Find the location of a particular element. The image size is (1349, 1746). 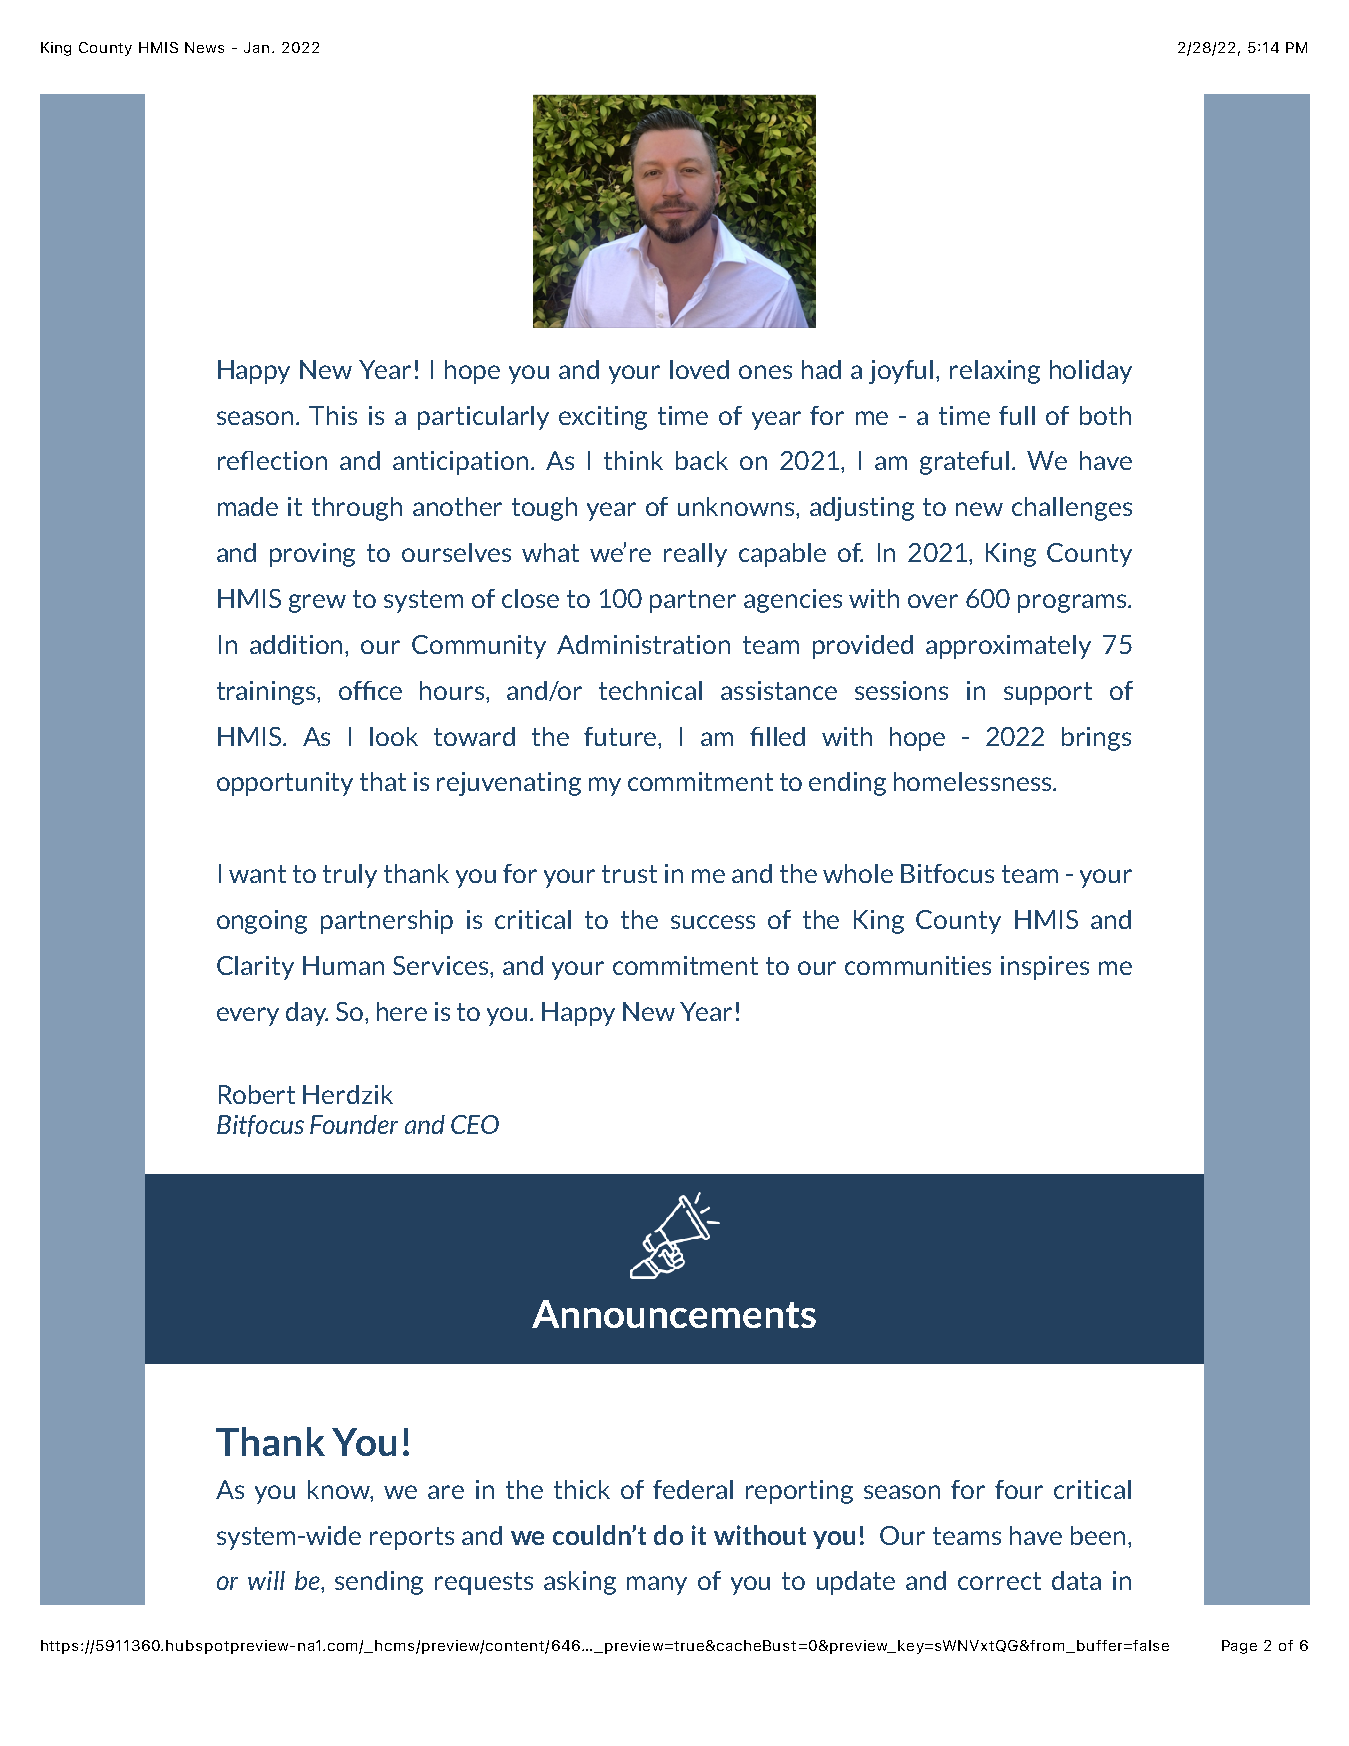

Jan is located at coordinates (256, 47).
